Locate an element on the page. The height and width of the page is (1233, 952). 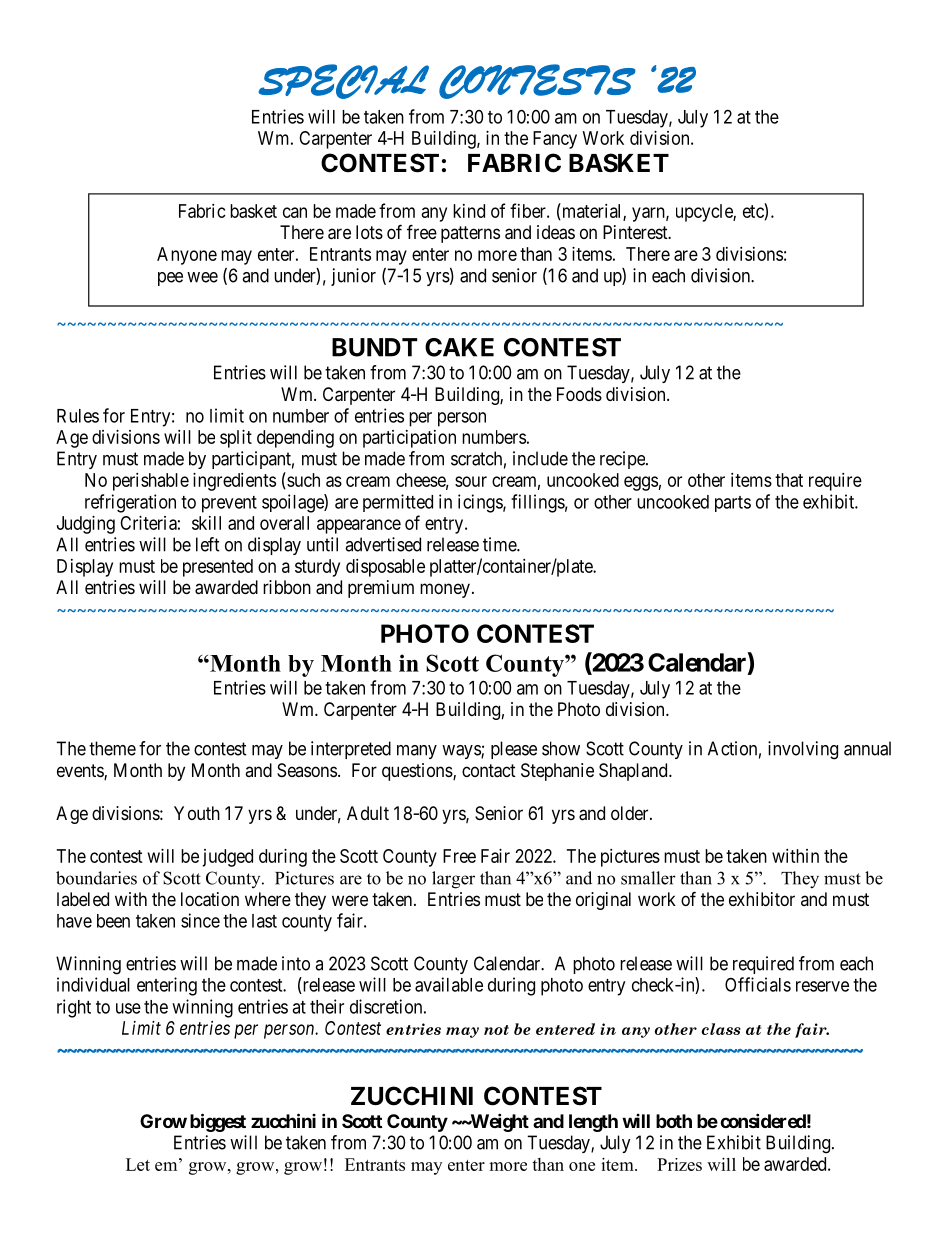
ideas is located at coordinates (556, 232).
